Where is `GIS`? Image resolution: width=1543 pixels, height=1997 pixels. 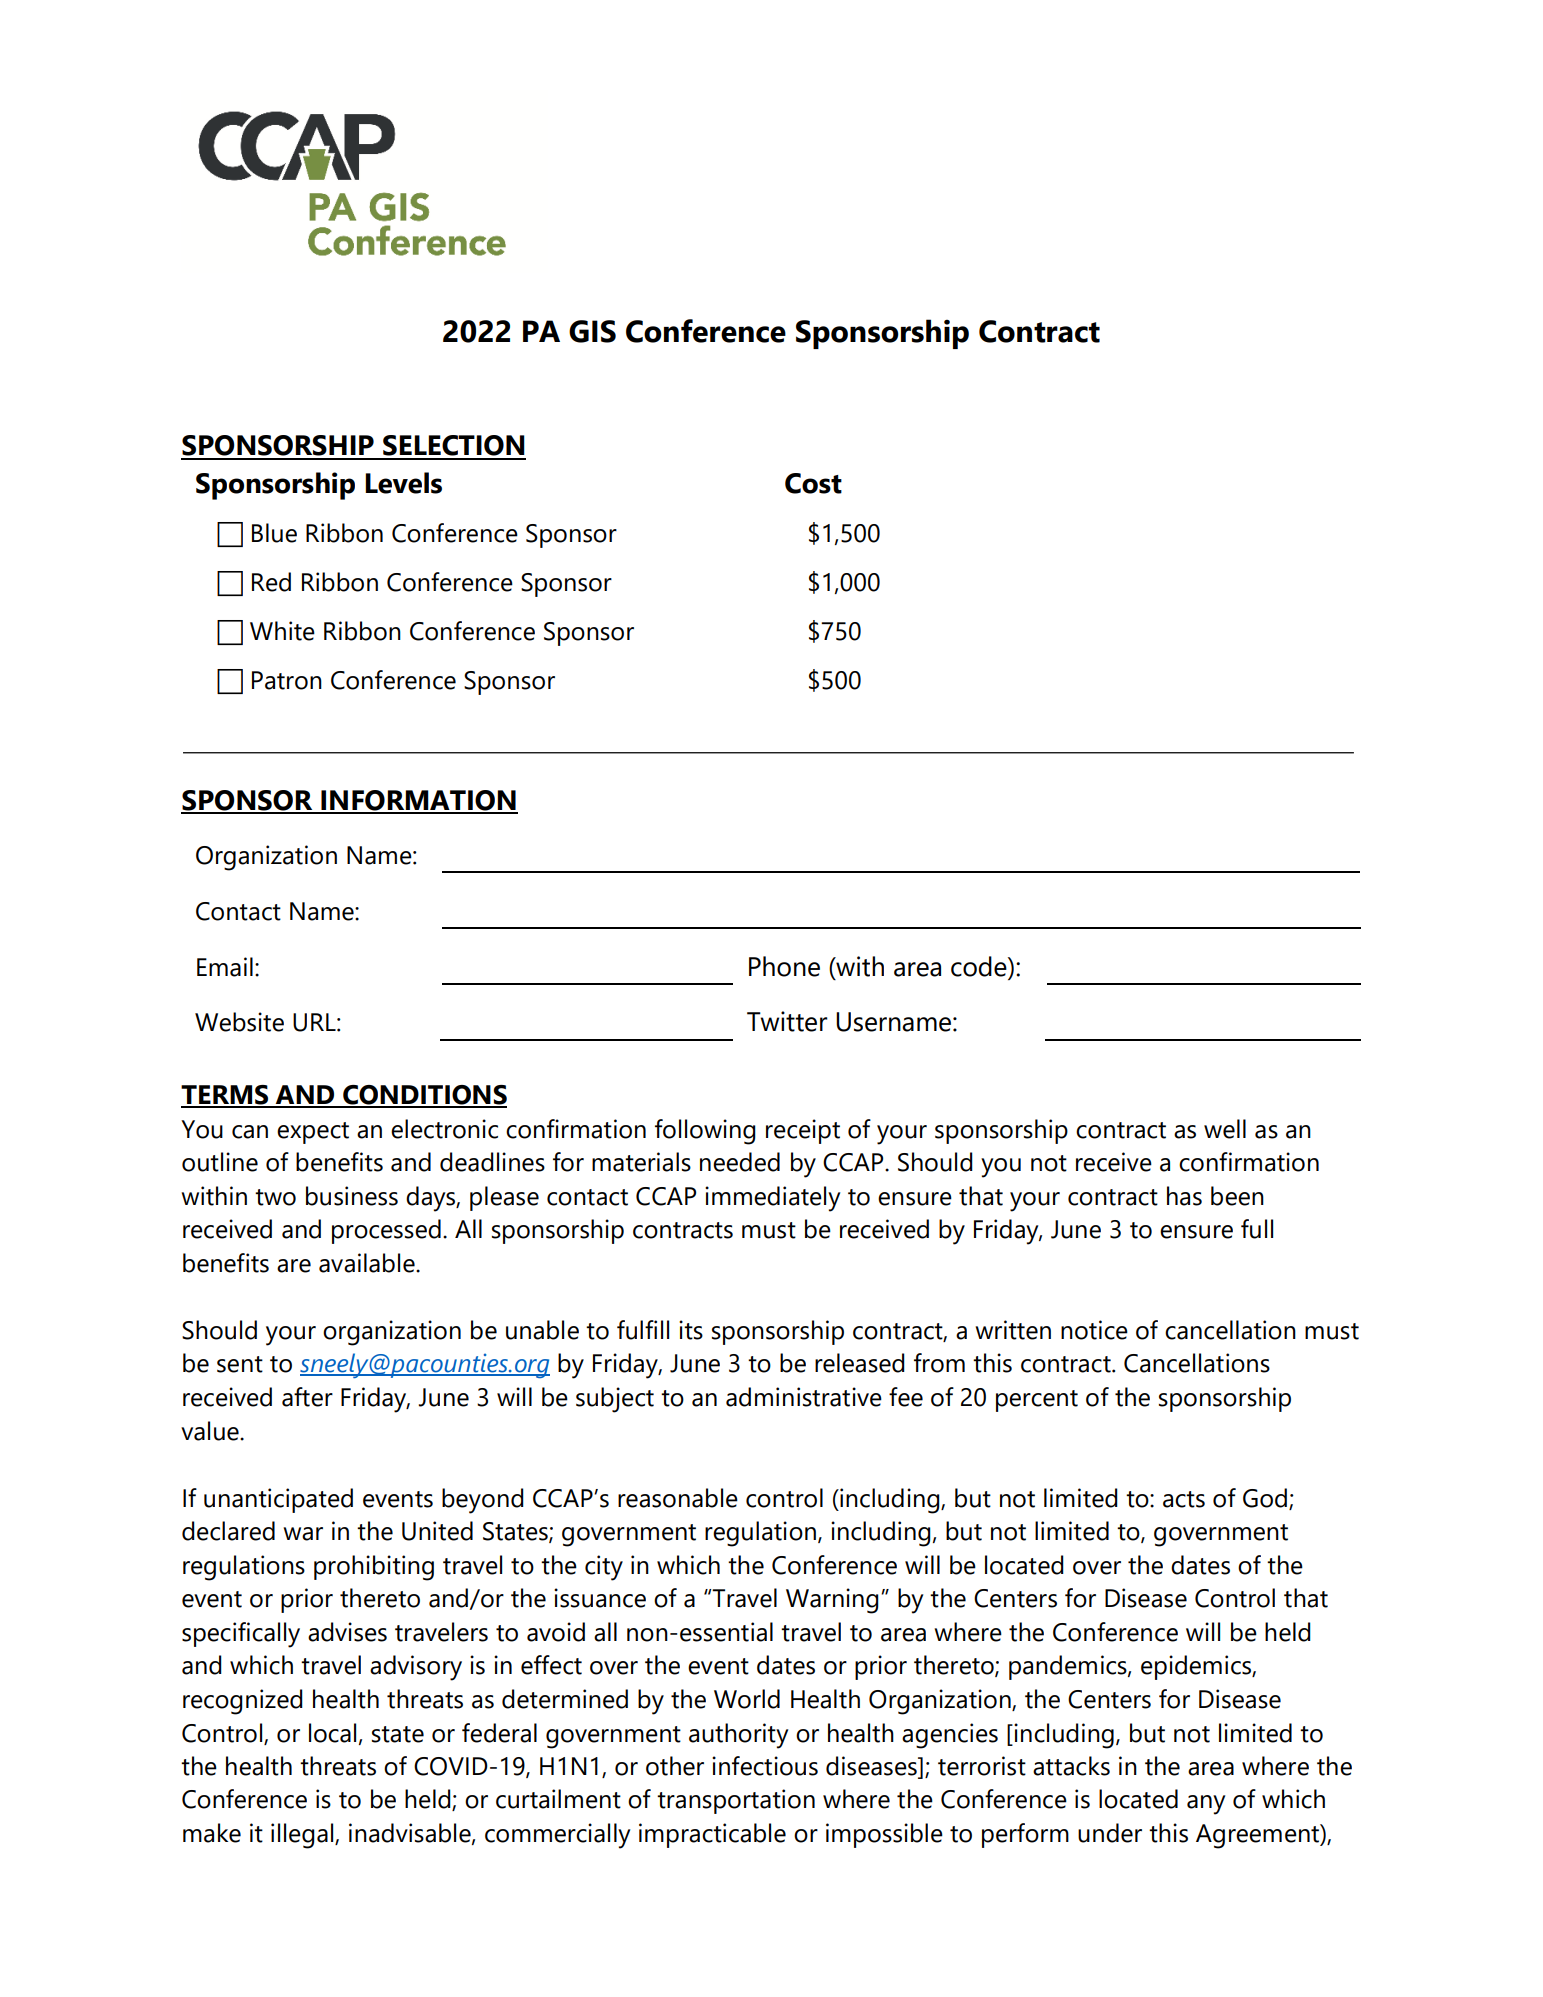
GIS is located at coordinates (592, 331).
